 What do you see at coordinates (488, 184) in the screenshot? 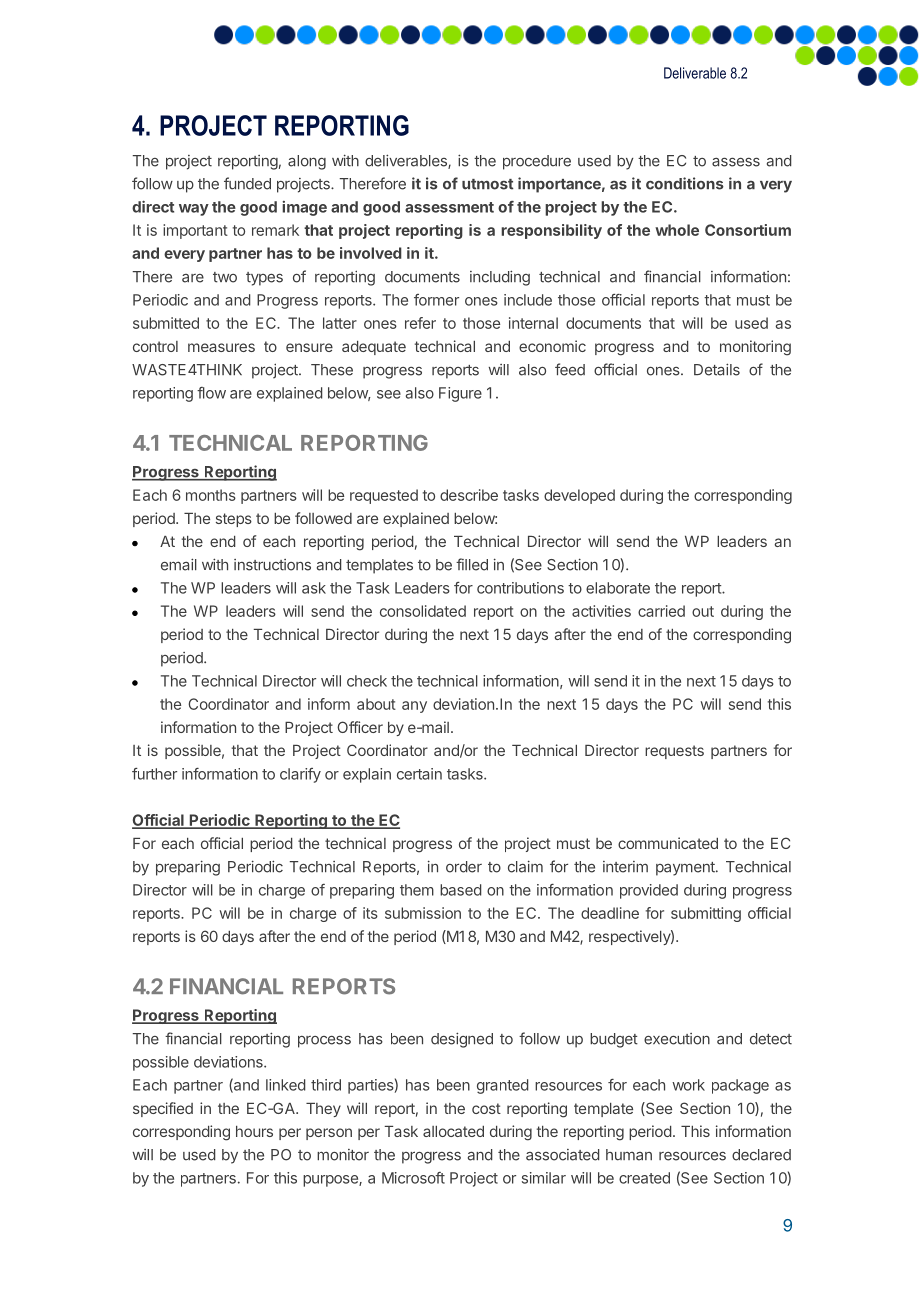
I see `utmost` at bounding box center [488, 184].
